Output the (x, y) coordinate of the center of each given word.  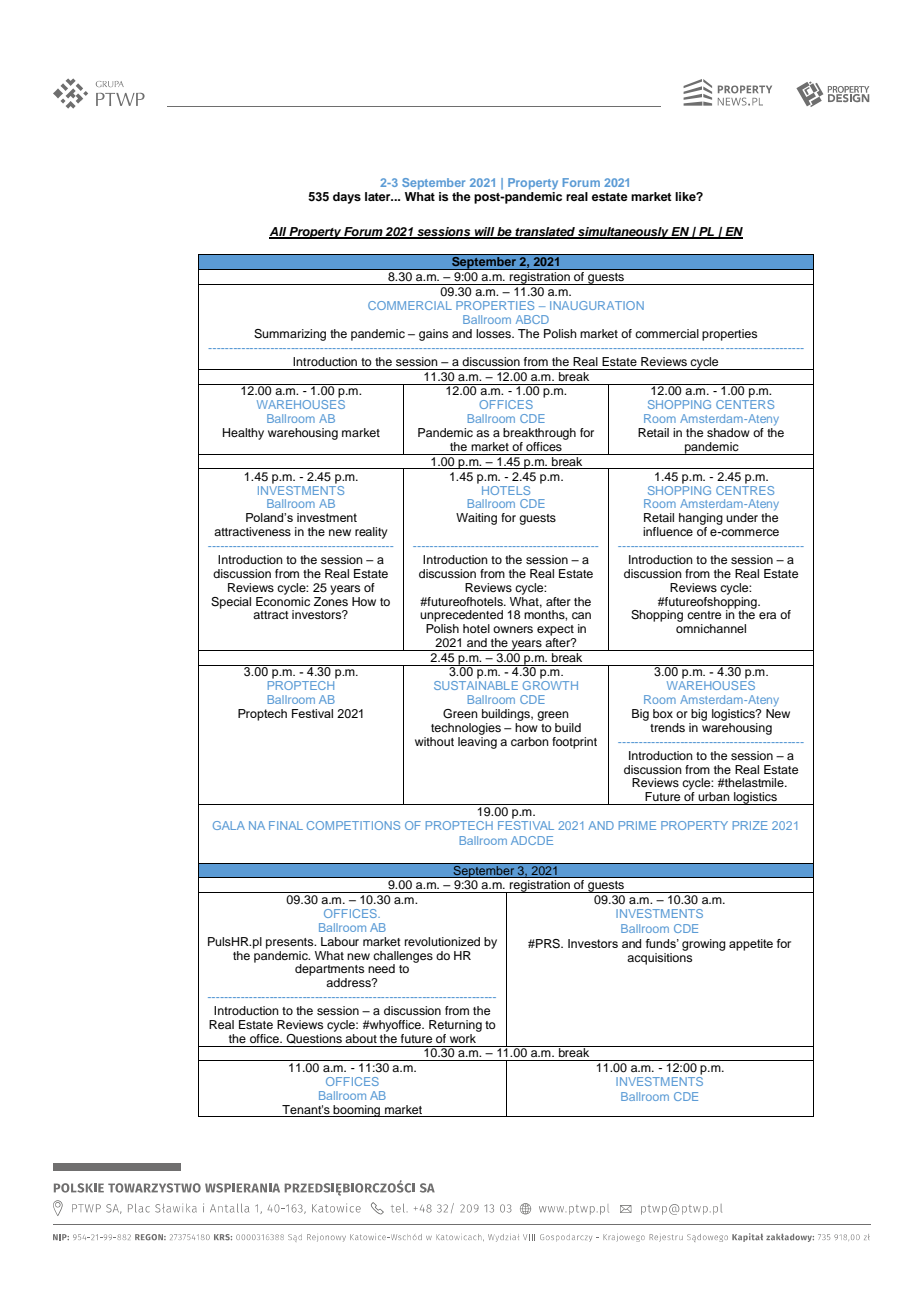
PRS (548, 944)
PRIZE (750, 825)
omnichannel (711, 628)
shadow (728, 432)
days (347, 198)
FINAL (286, 825)
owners (513, 629)
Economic (283, 600)
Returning (455, 1026)
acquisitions (659, 957)
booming (357, 1111)
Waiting (476, 519)
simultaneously (623, 233)
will (484, 232)
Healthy (243, 434)
